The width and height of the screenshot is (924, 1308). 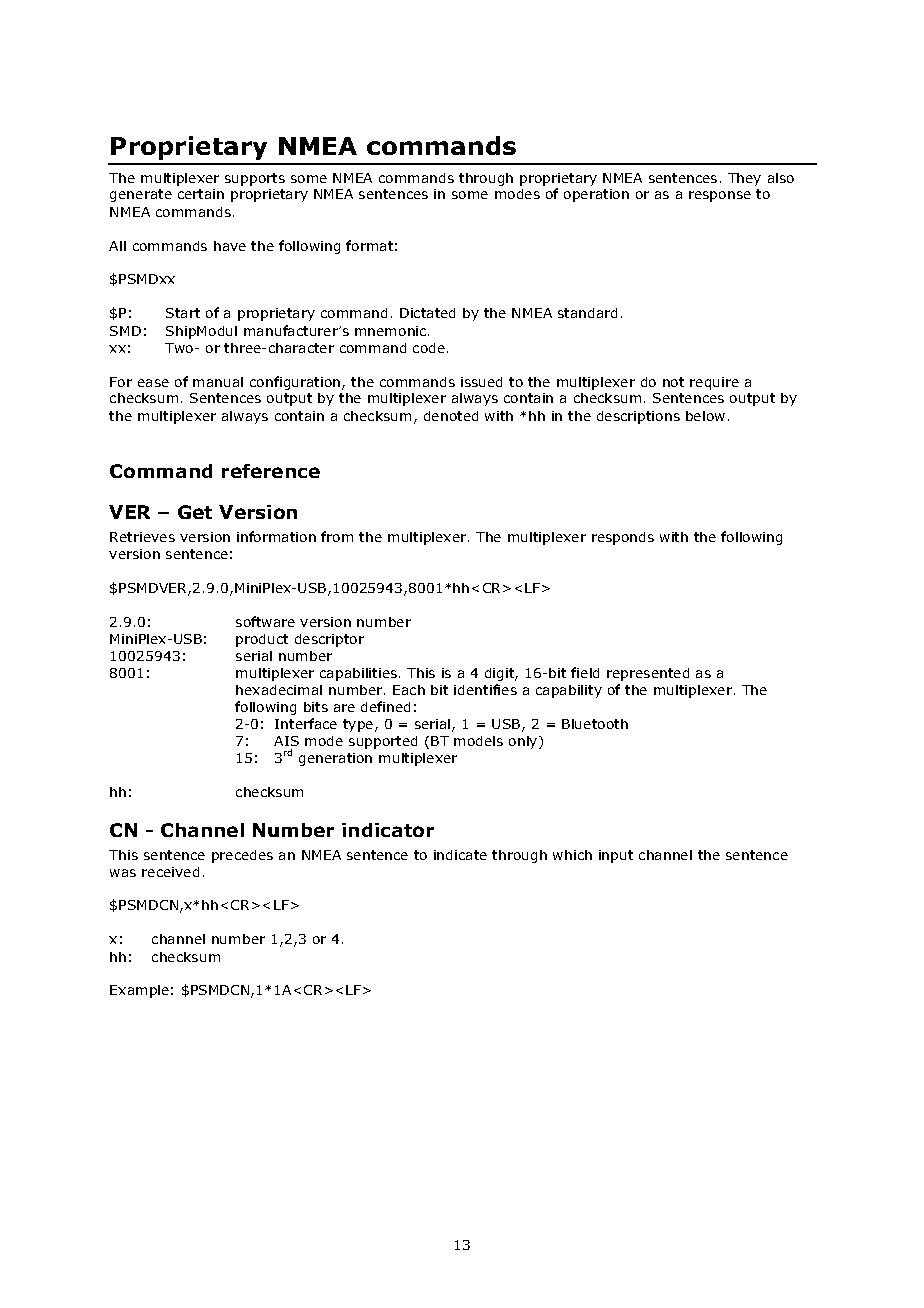 What do you see at coordinates (596, 195) in the screenshot?
I see `operation` at bounding box center [596, 195].
